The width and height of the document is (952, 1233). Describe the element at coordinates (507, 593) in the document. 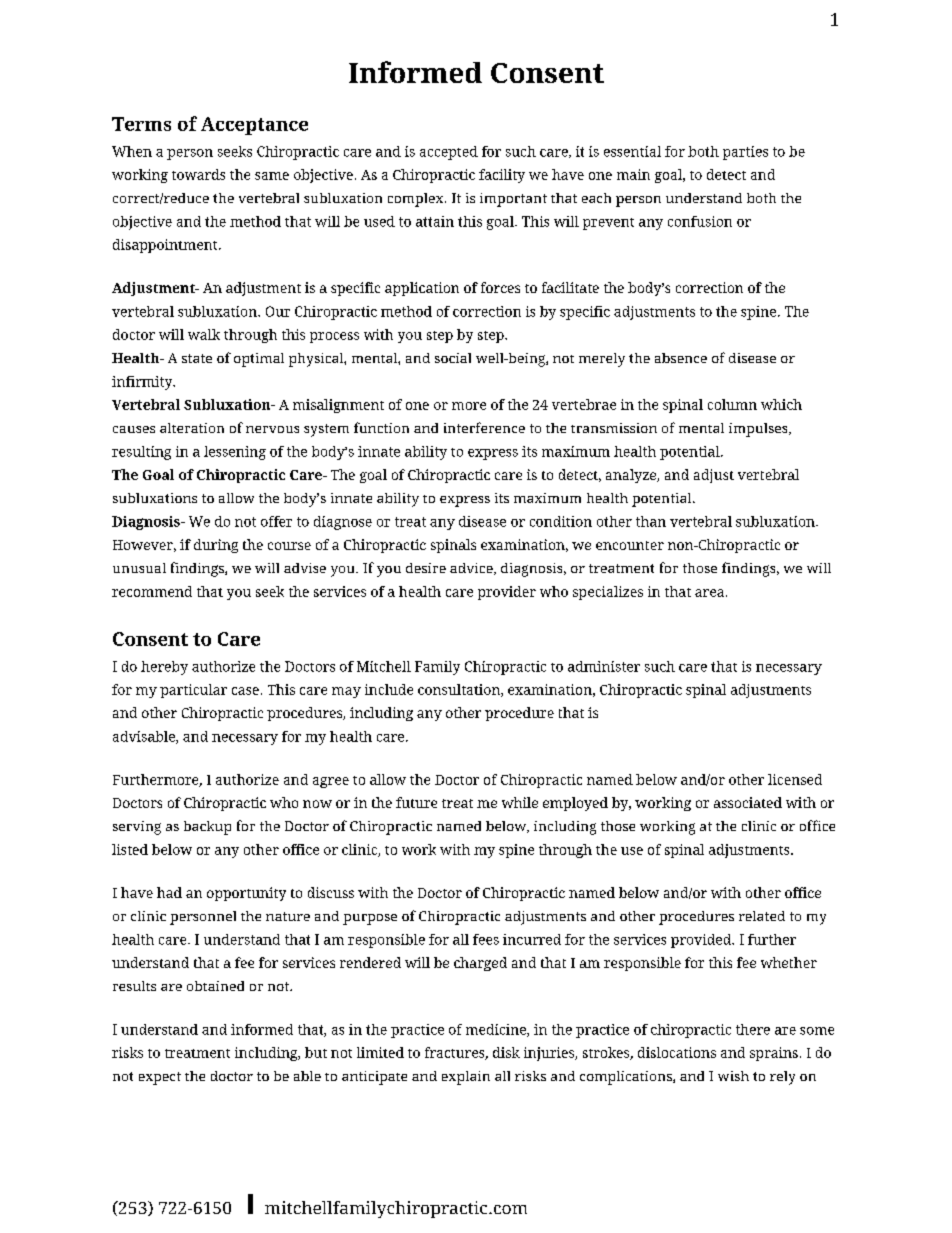

I see `provider` at that location.
